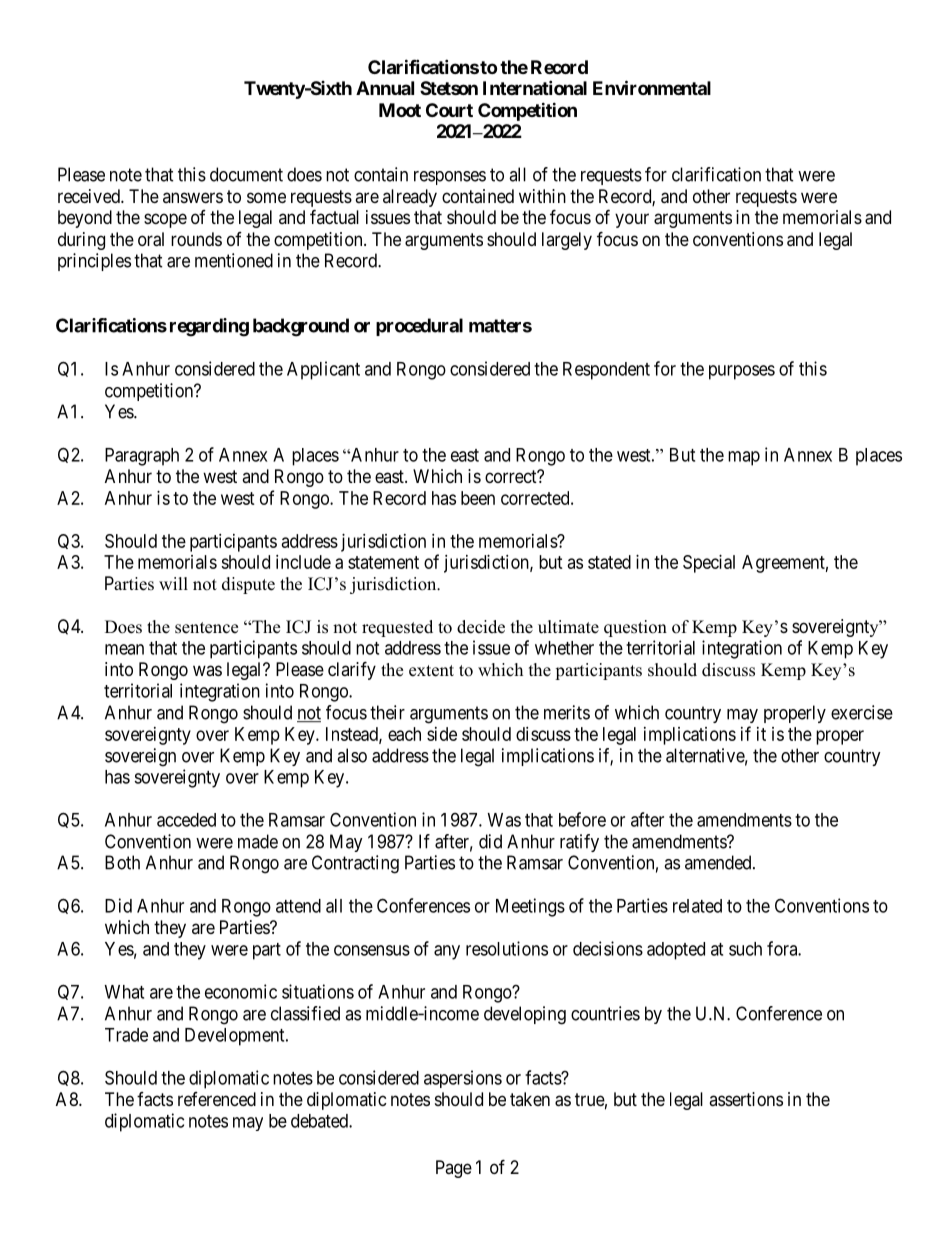  Describe the element at coordinates (449, 110) in the page. I see `Court` at that location.
